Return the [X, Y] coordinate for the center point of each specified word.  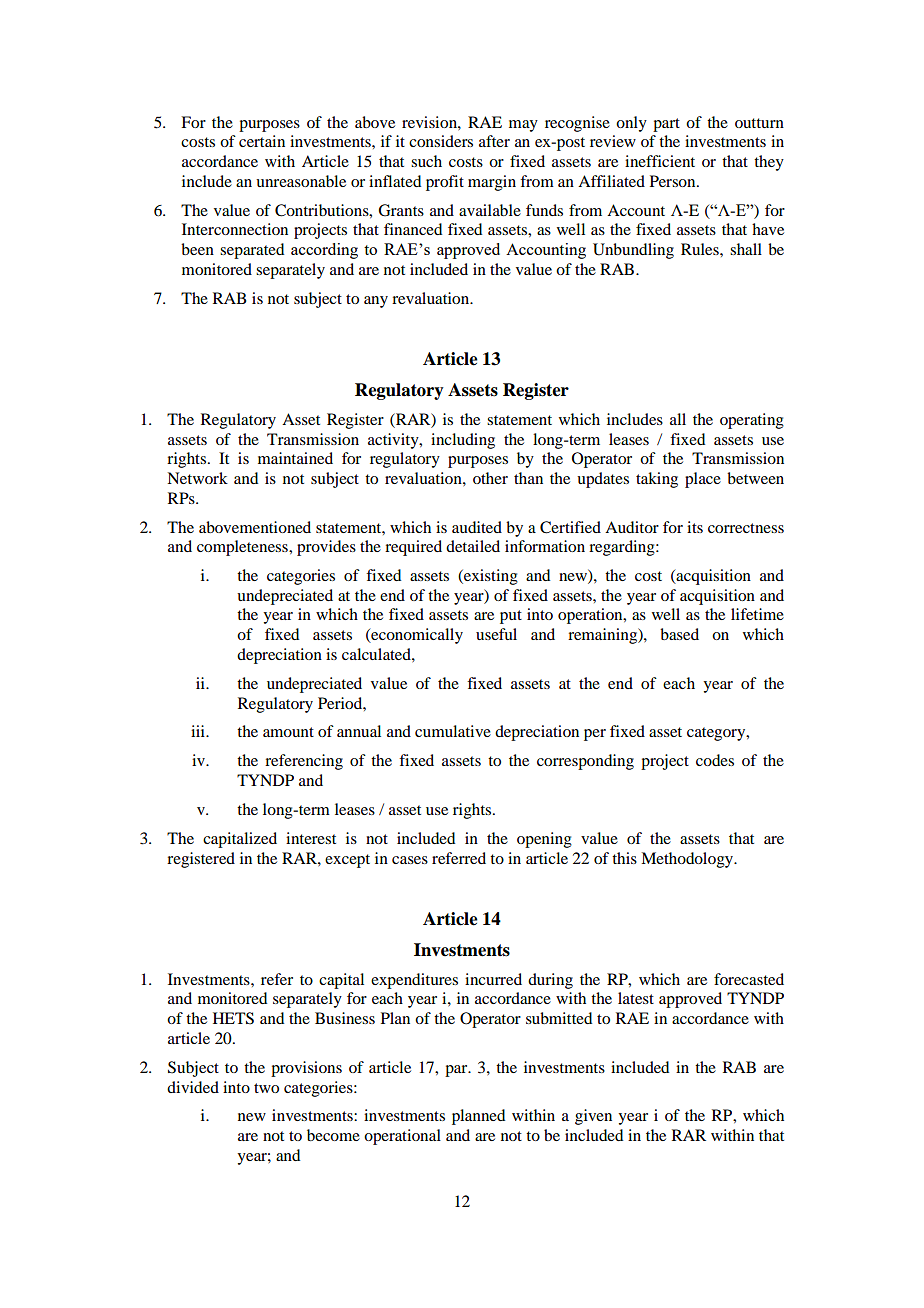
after [494, 141]
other [490, 478]
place [703, 480]
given [593, 1117]
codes [715, 760]
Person [674, 181]
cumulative [453, 731]
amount [288, 732]
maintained [295, 458]
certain [262, 141]
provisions [306, 1069]
